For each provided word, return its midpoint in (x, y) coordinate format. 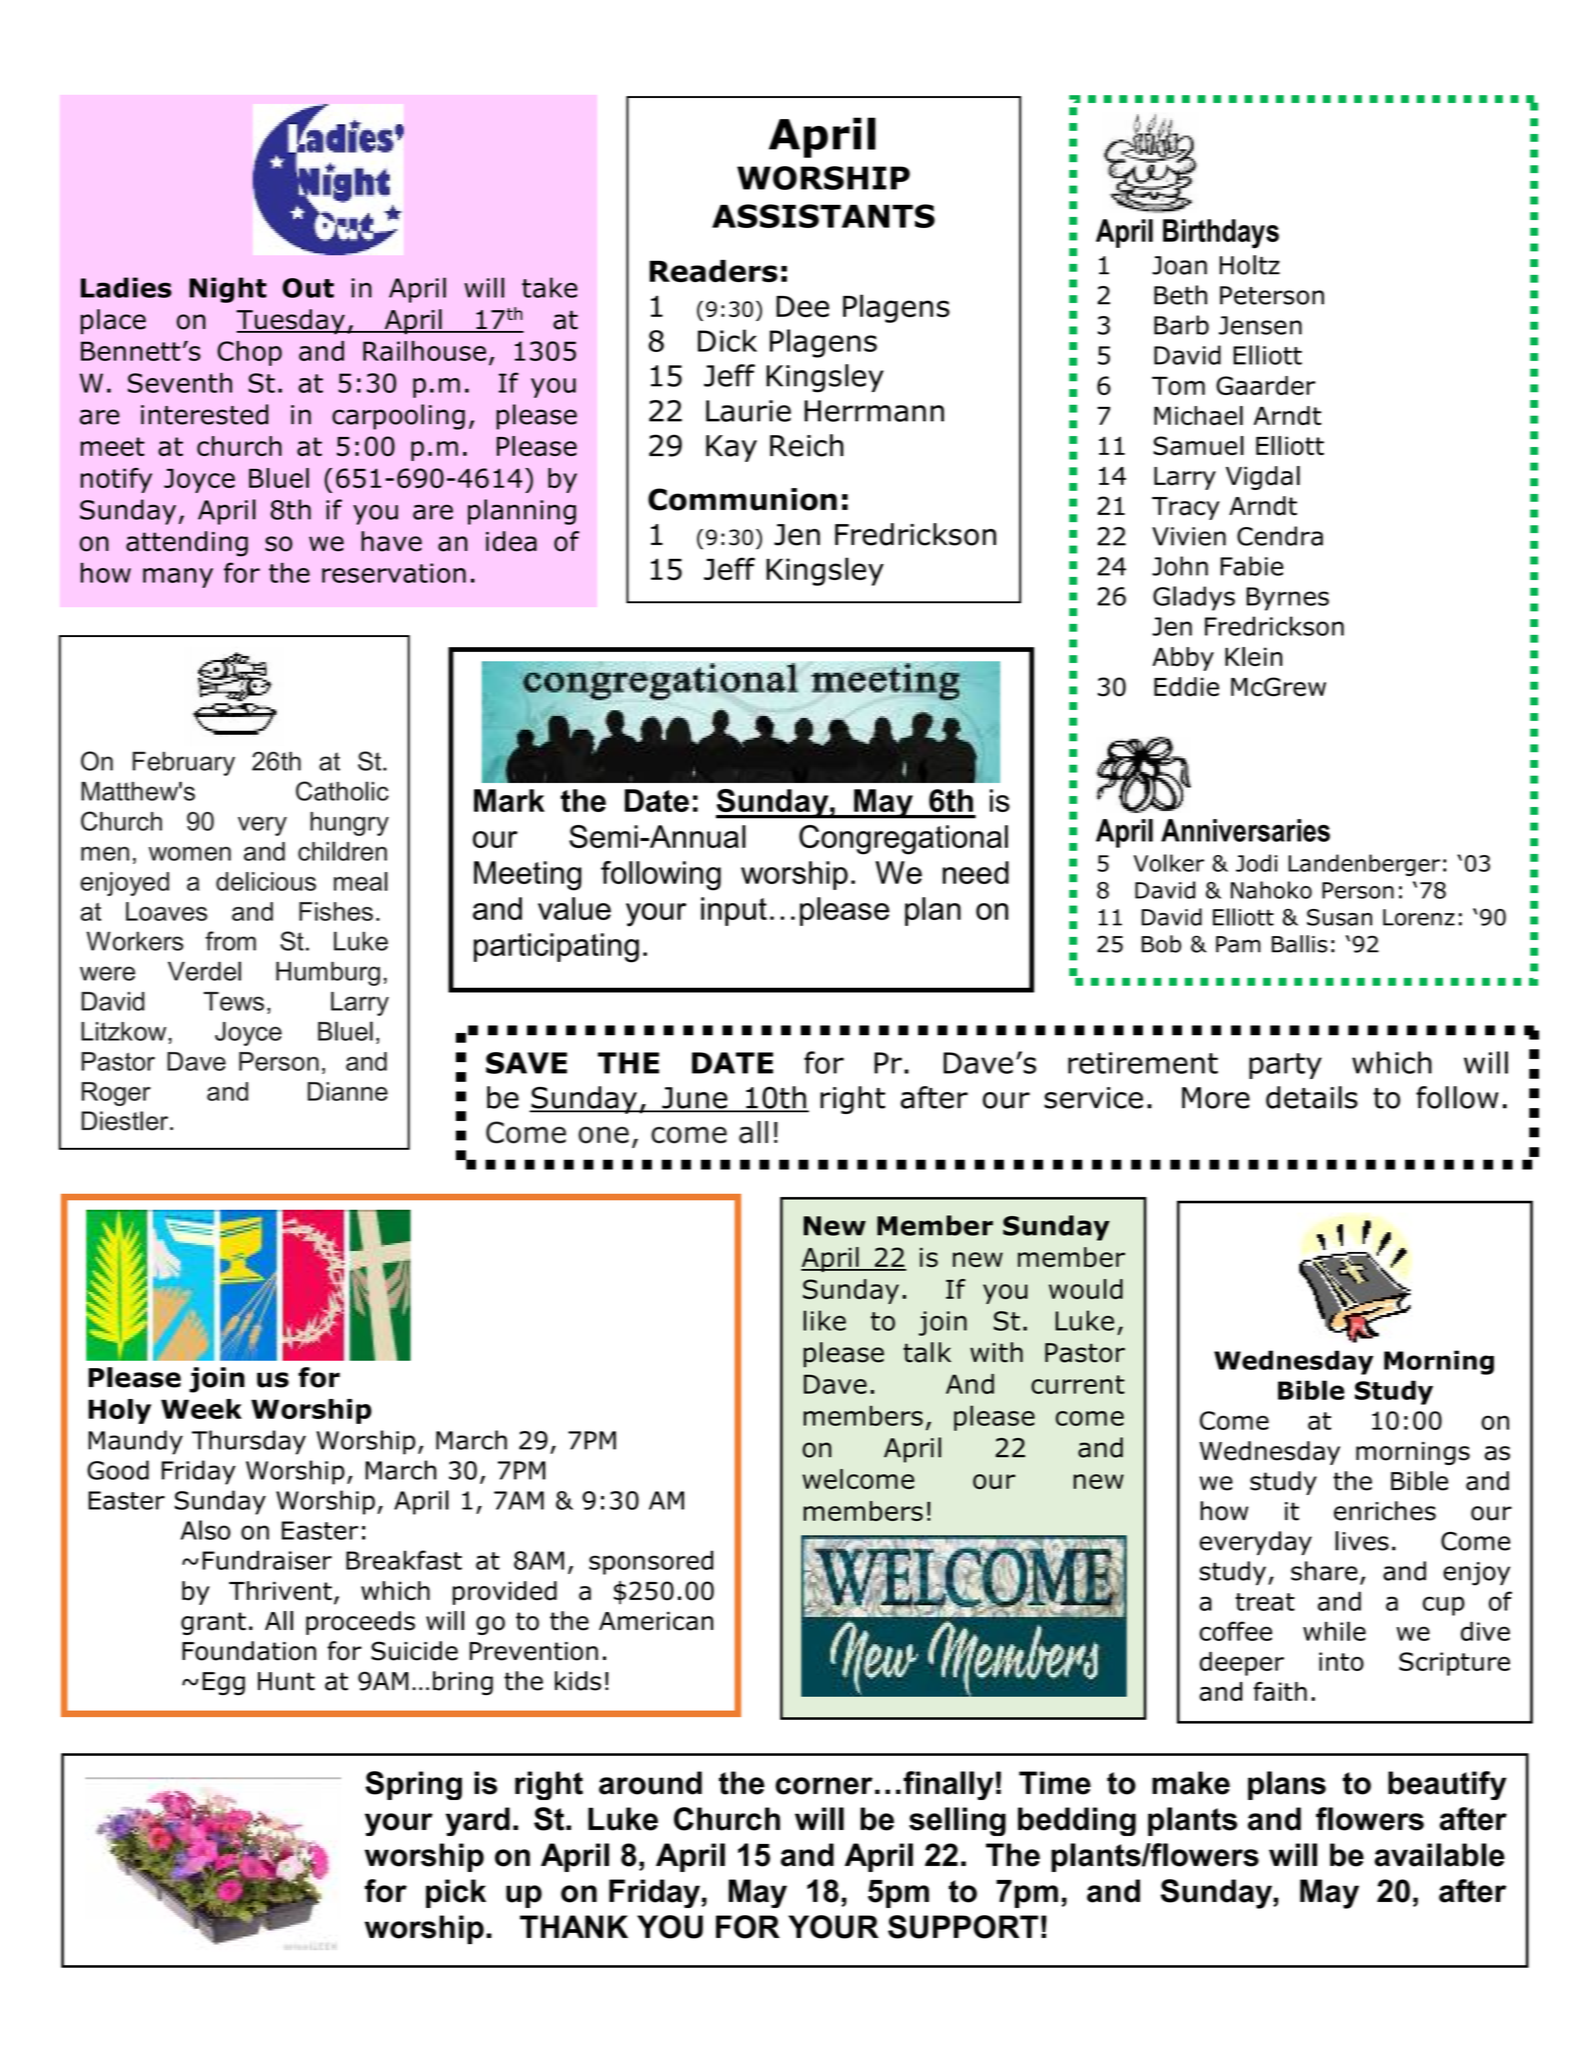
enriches (1385, 1511)
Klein (1253, 656)
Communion (742, 499)
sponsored (651, 1562)
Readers (713, 271)
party (1285, 1066)
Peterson (1272, 295)
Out (308, 288)
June (695, 1099)
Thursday (249, 1442)
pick (456, 1893)
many (178, 578)
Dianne (348, 1091)
